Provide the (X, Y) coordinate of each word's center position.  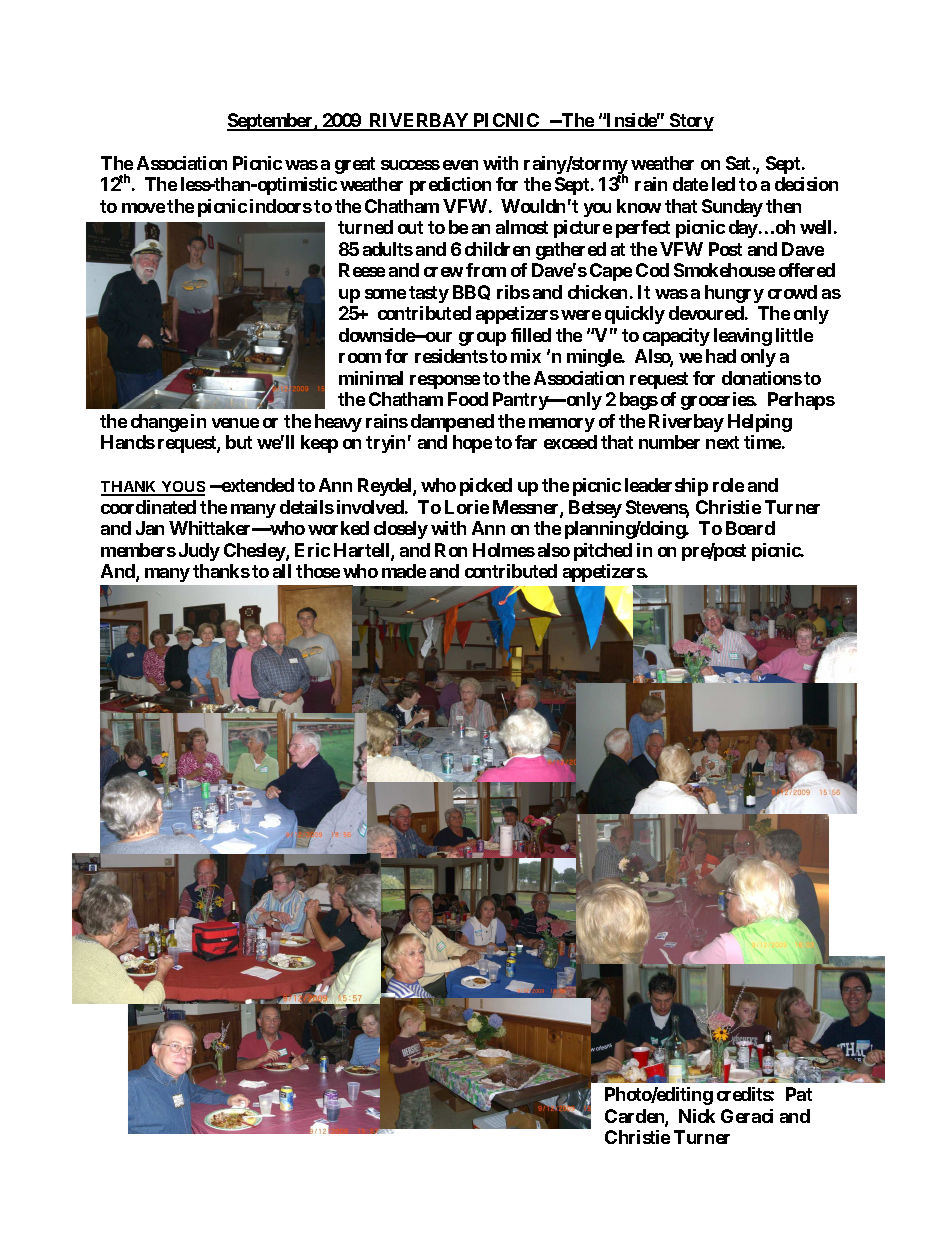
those (318, 571)
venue (235, 423)
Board (750, 528)
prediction (450, 186)
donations (762, 378)
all (282, 571)
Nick (697, 1116)
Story (691, 122)
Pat (799, 1094)
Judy (199, 552)
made (404, 571)
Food (468, 399)
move (143, 208)
